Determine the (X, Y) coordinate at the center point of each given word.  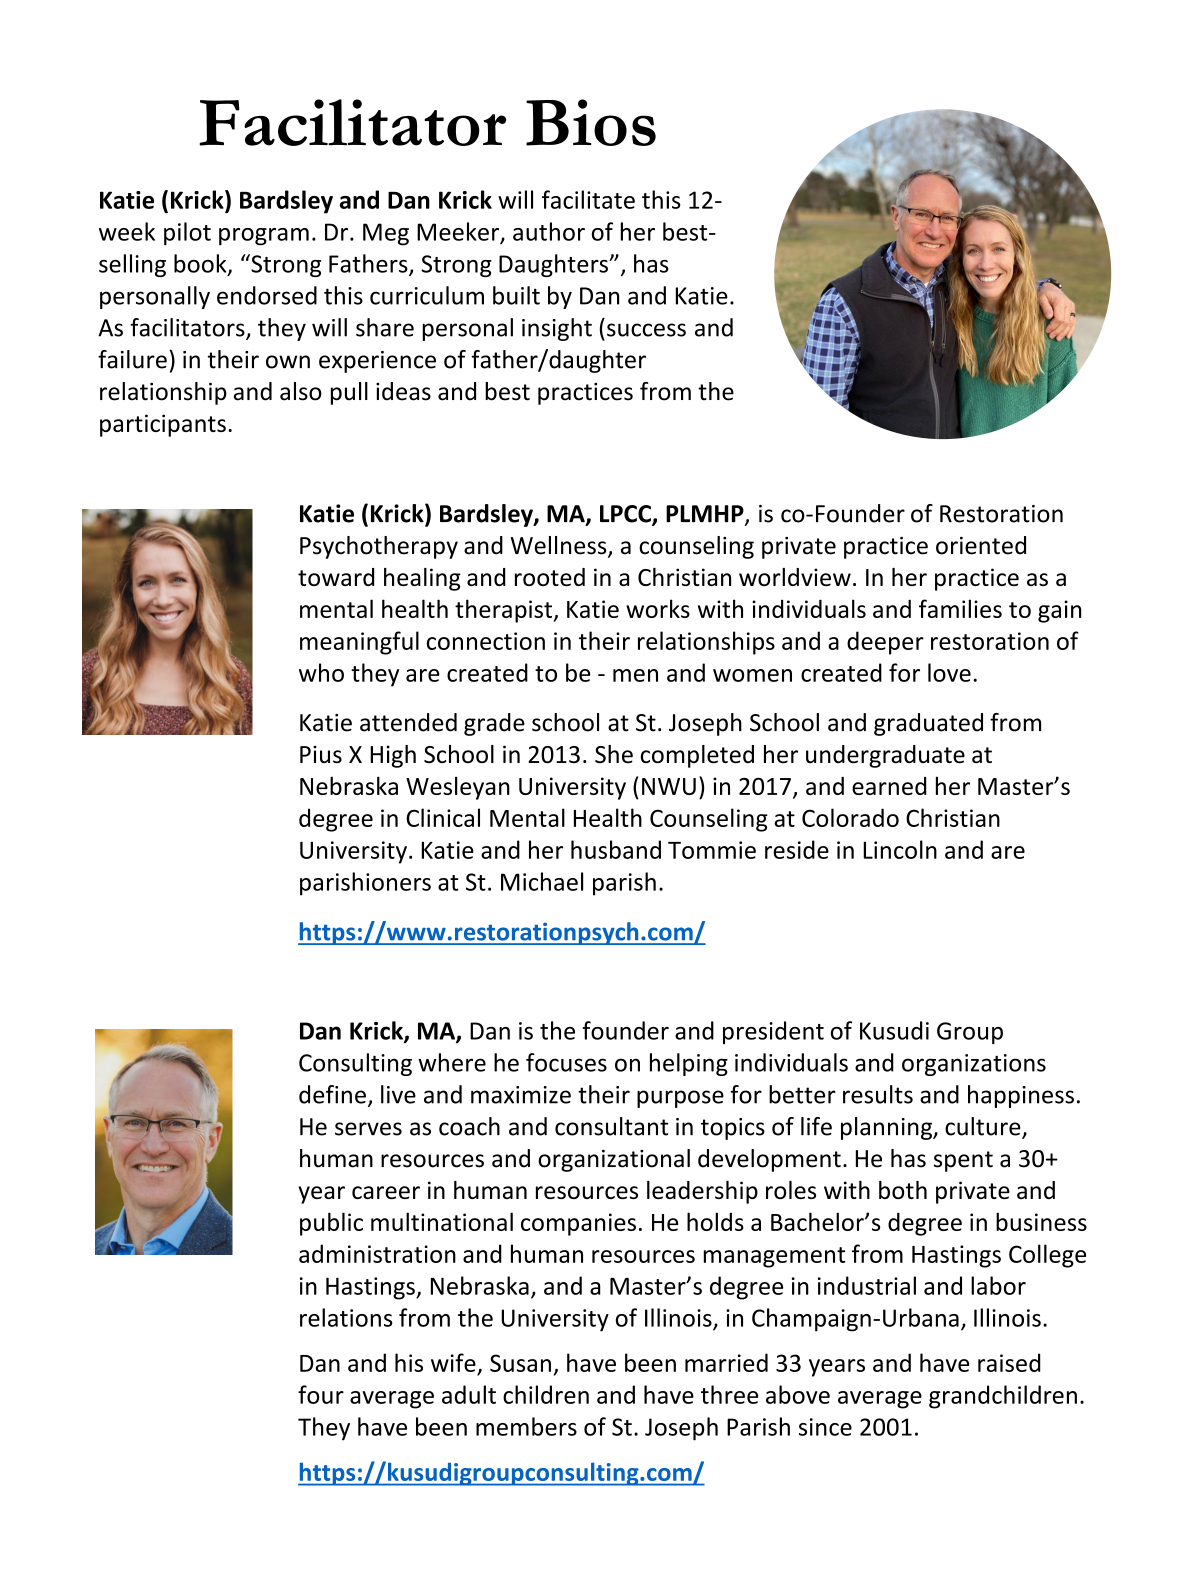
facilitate (588, 199)
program (264, 237)
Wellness (560, 546)
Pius (321, 754)
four (321, 1394)
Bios (591, 122)
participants (163, 425)
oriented (981, 545)
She (614, 754)
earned (889, 786)
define (332, 1094)
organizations (974, 1065)
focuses (566, 1062)
